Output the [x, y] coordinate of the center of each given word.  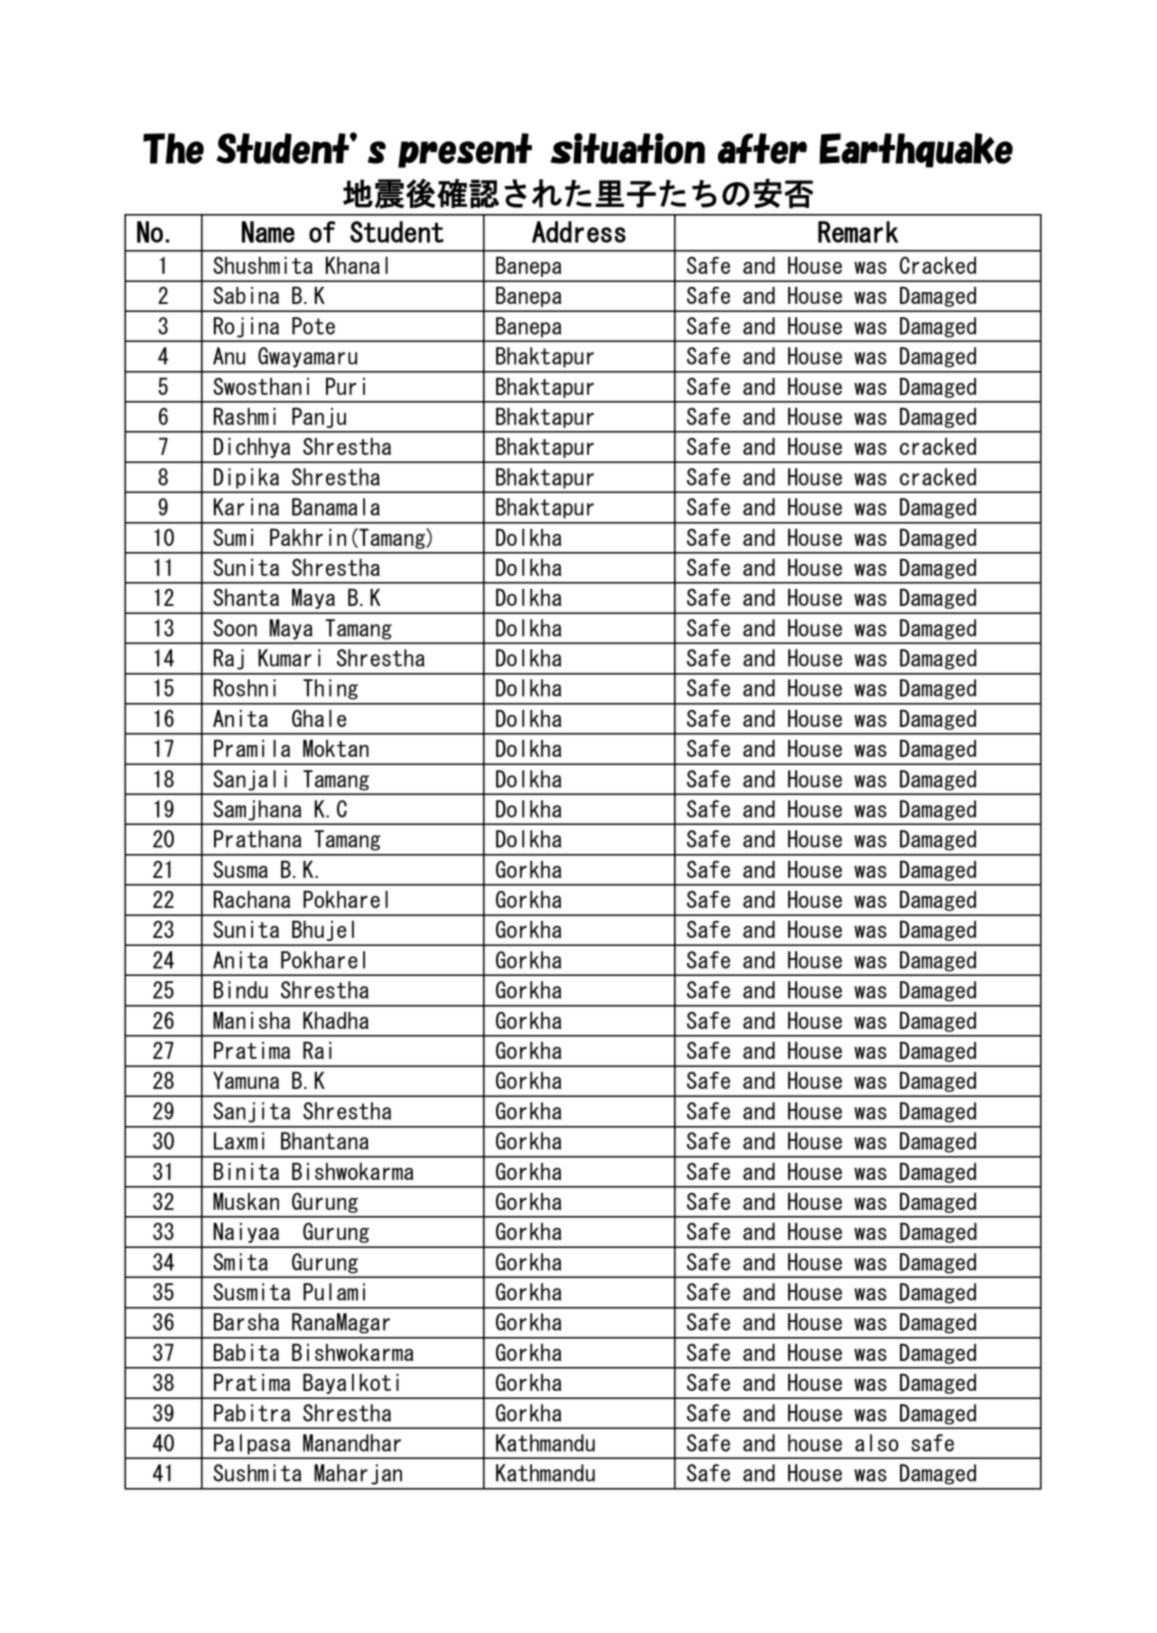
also [877, 1443]
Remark [858, 232]
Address [579, 232]
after [762, 148]
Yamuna [246, 1080]
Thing [330, 689]
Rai [317, 1050]
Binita [246, 1171]
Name [268, 232]
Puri [345, 386]
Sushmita [257, 1473]
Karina [246, 507]
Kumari [289, 658]
